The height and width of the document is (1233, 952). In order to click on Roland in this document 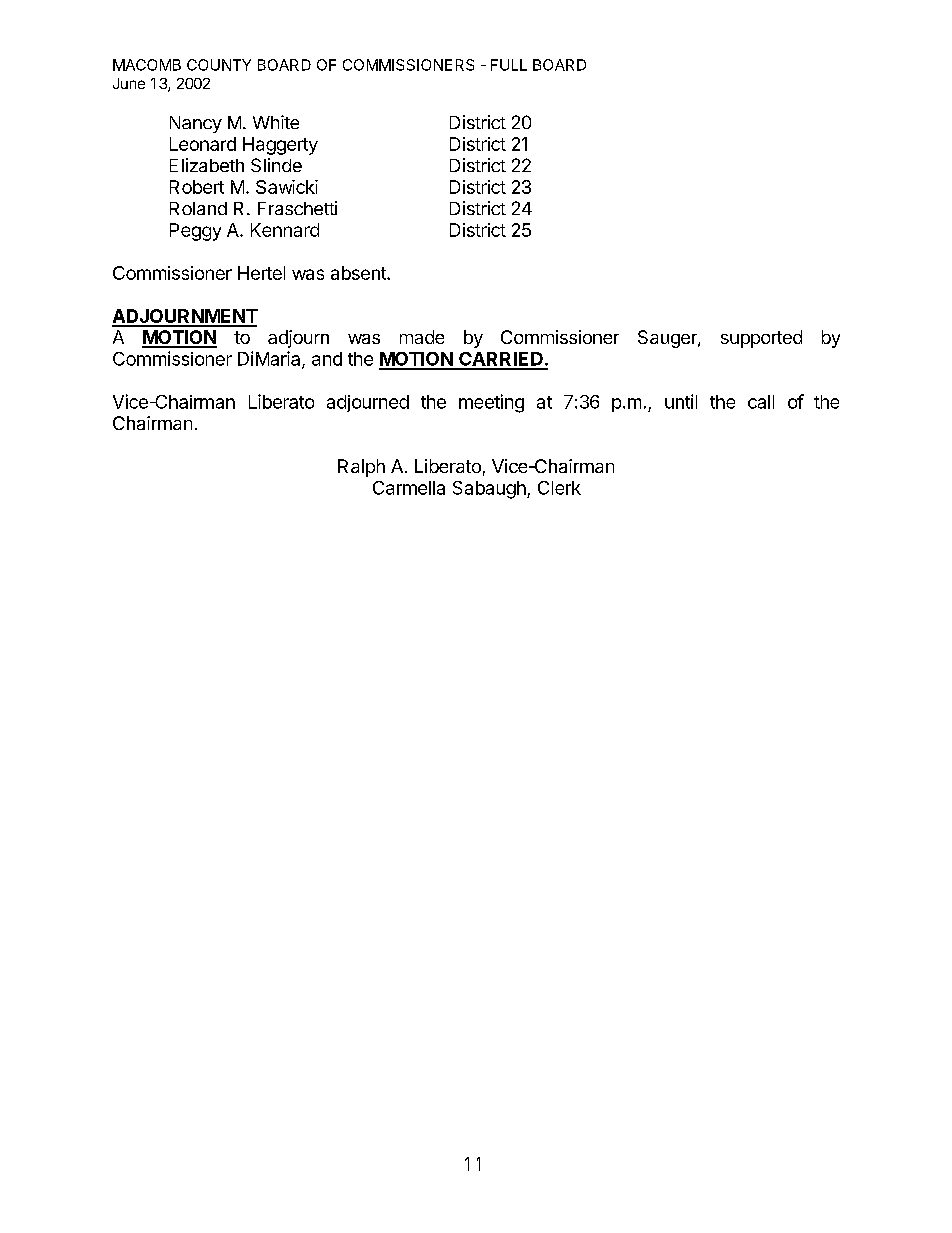, I will do `click(198, 208)`.
